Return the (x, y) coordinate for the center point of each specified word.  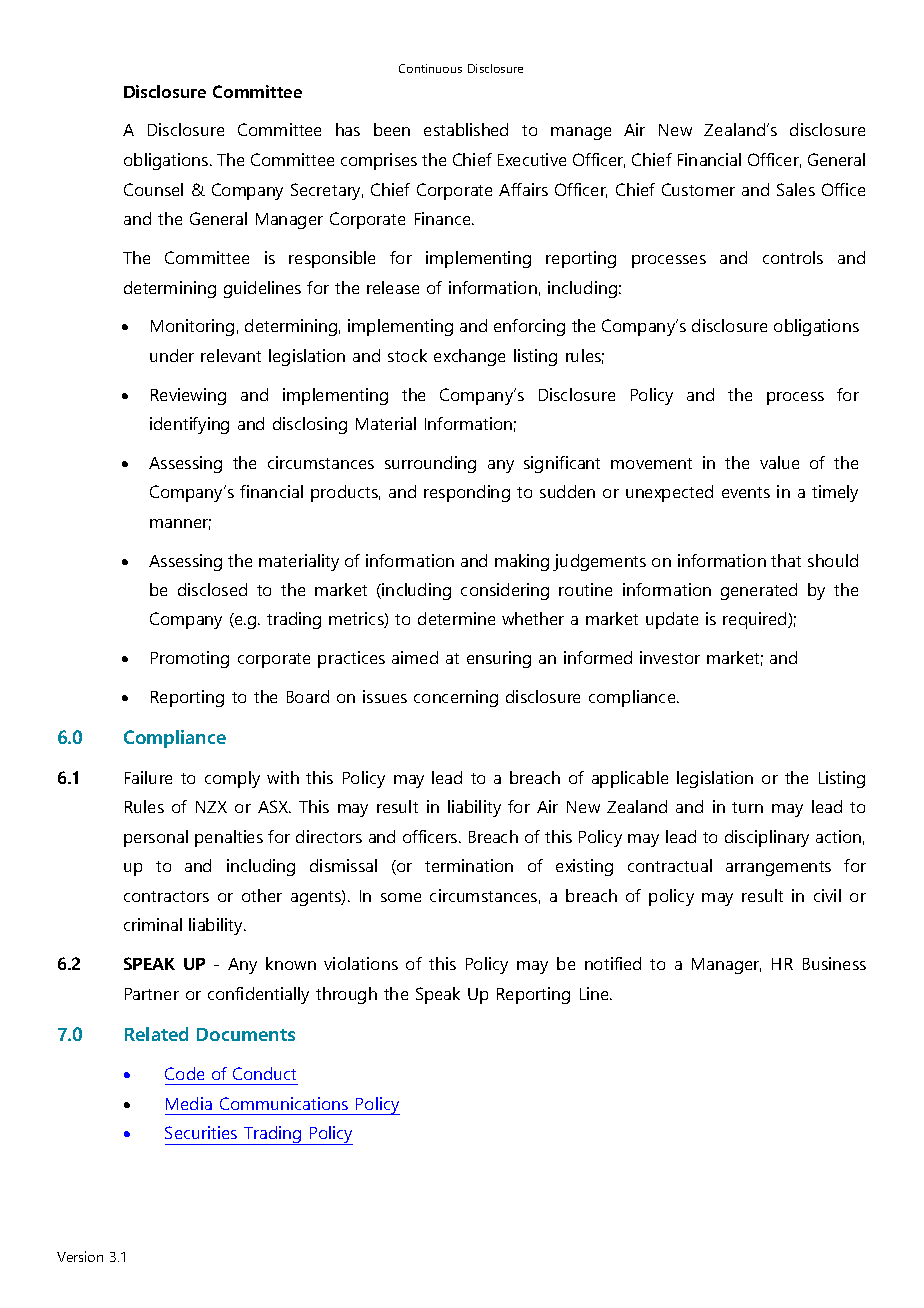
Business (834, 963)
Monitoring (192, 327)
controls (793, 257)
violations (361, 963)
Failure (148, 777)
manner (180, 524)
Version (80, 1256)
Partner (152, 994)
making (522, 562)
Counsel (153, 189)
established (466, 129)
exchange (469, 357)
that (786, 560)
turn (747, 807)
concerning (456, 698)
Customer (698, 189)
